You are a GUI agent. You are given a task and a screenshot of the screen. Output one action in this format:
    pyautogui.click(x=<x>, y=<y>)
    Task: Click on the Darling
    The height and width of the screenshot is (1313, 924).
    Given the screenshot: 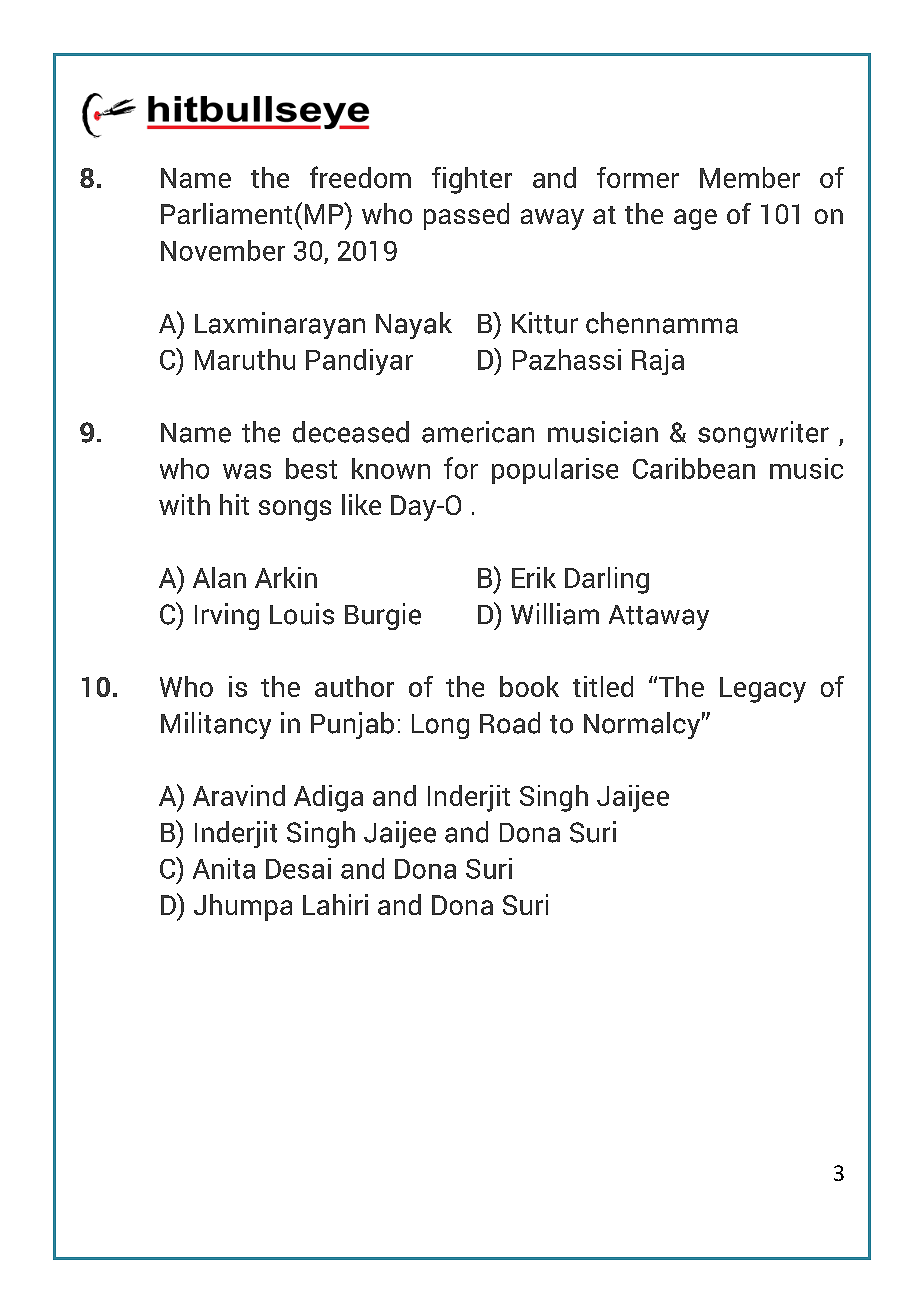 What is the action you would take?
    pyautogui.click(x=607, y=580)
